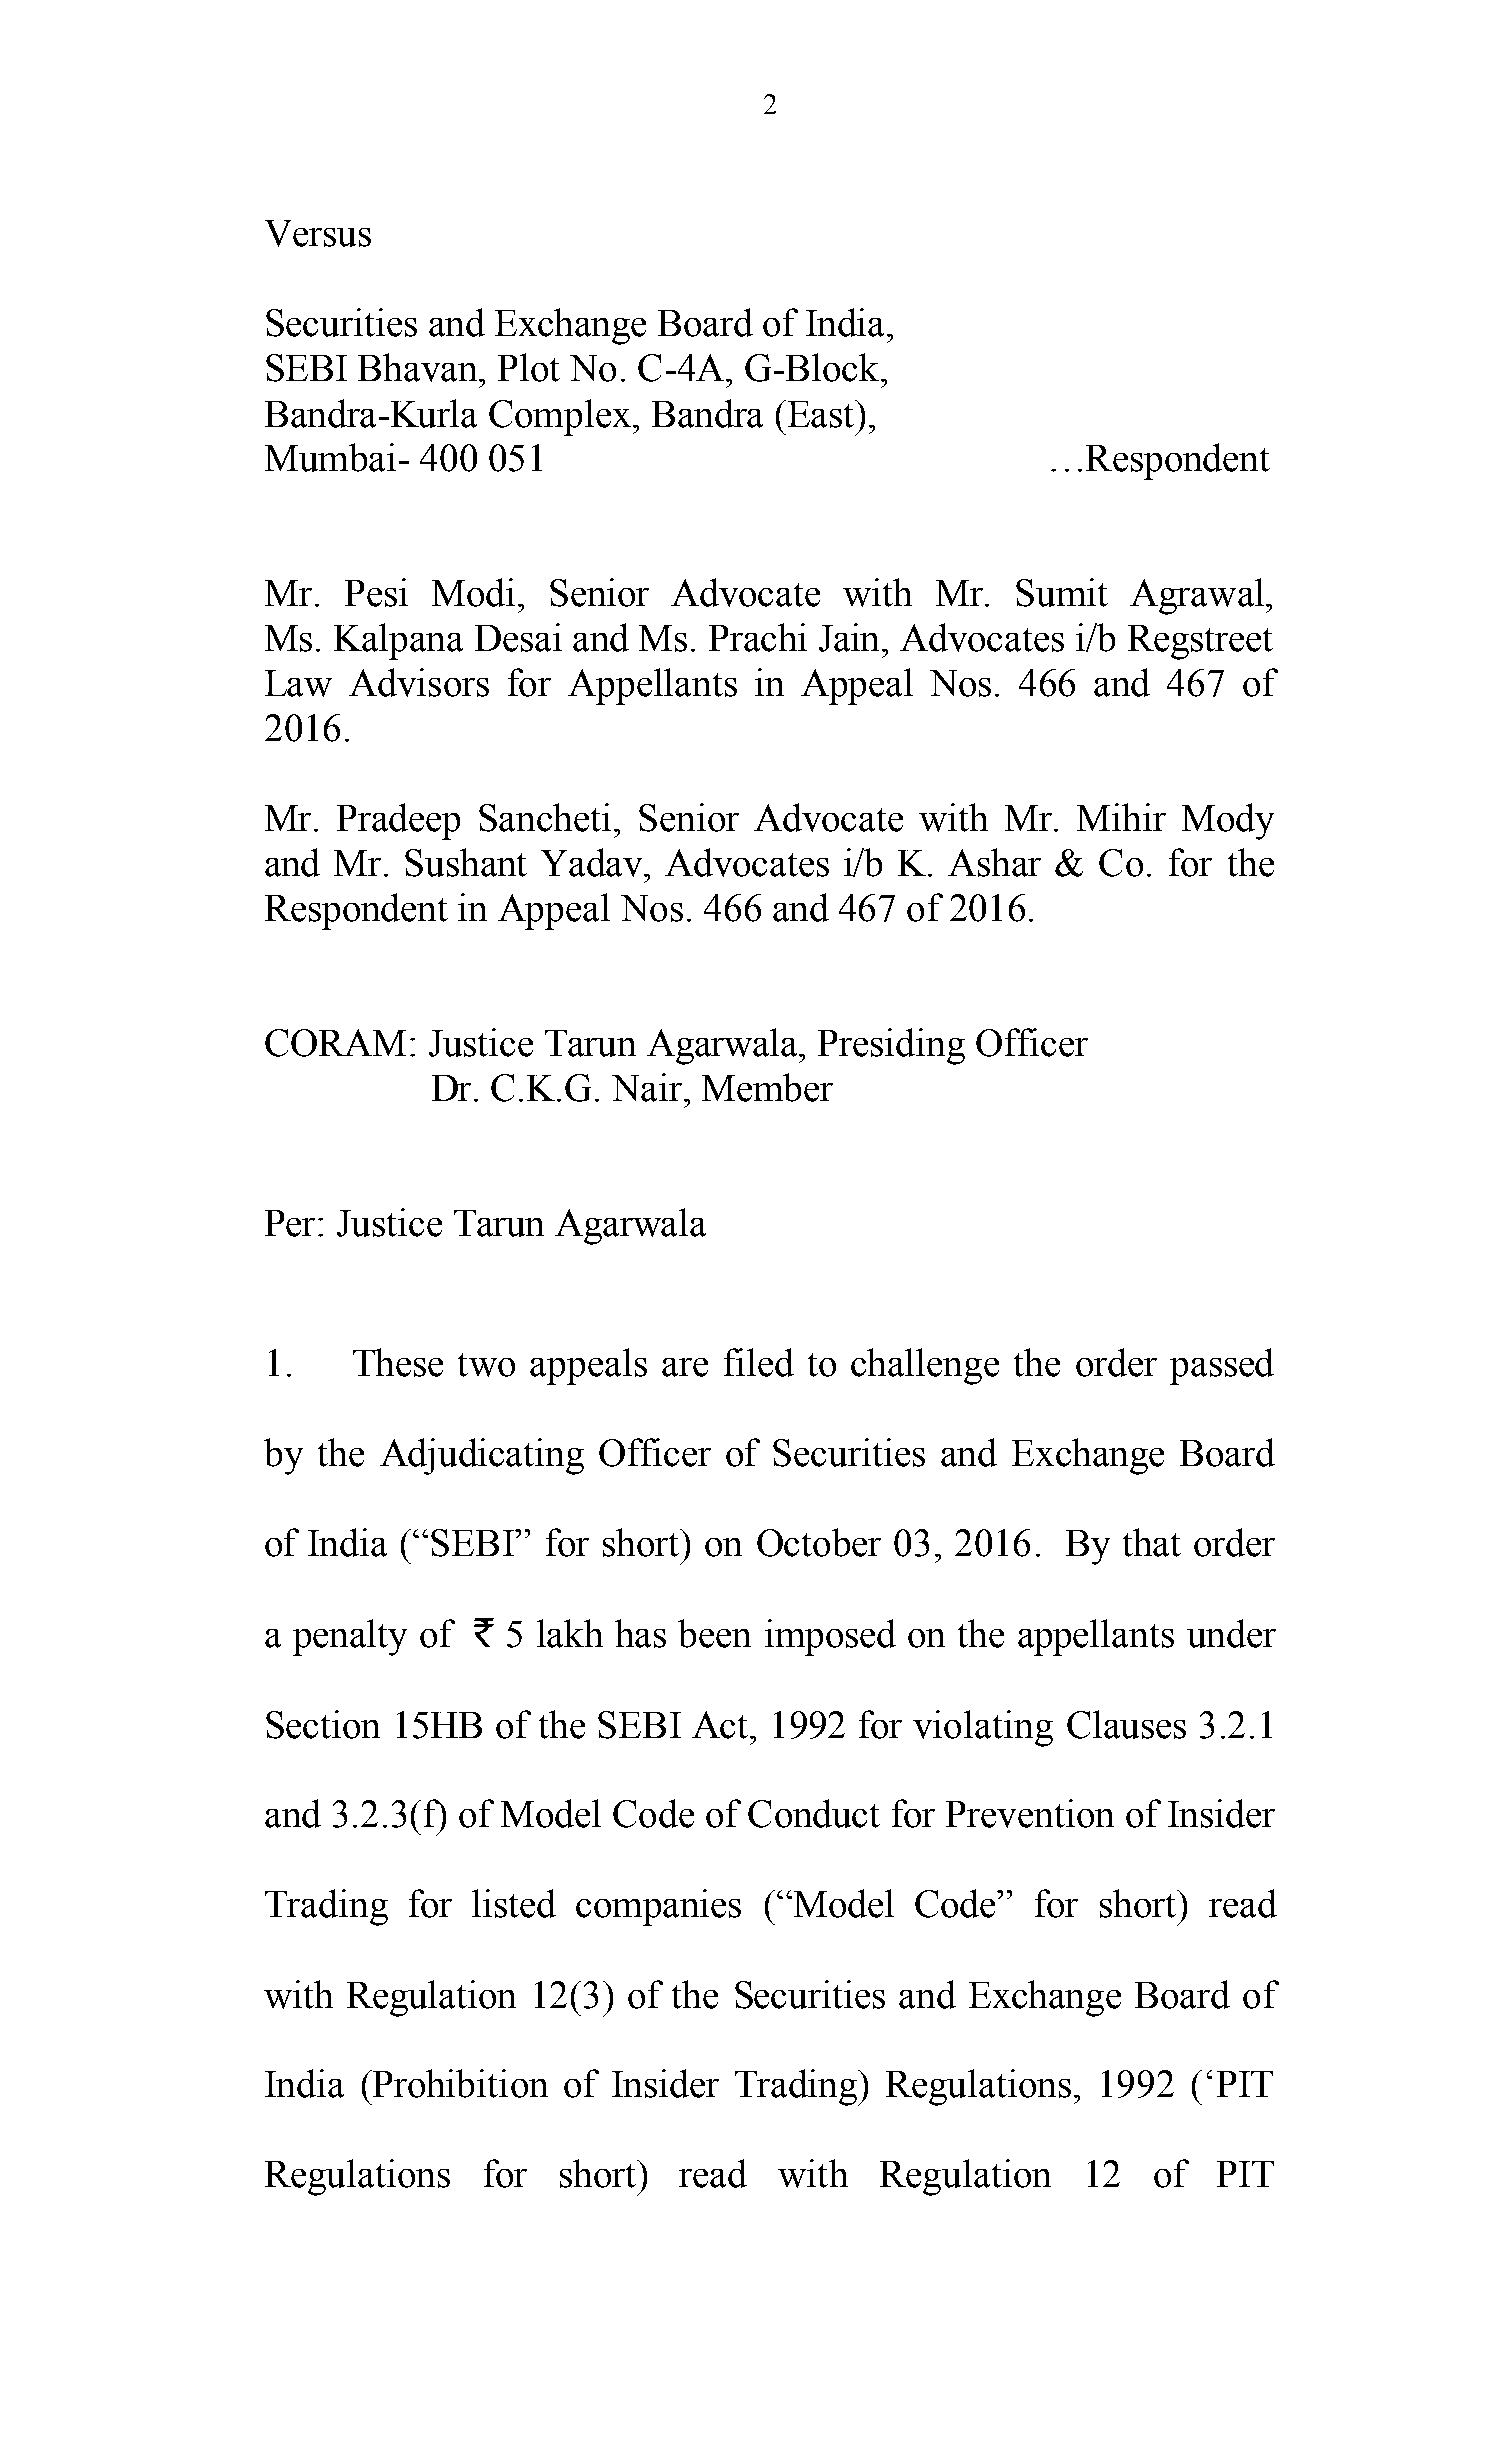  Describe the element at coordinates (459, 2083) in the screenshot. I see `Prohibition` at that location.
